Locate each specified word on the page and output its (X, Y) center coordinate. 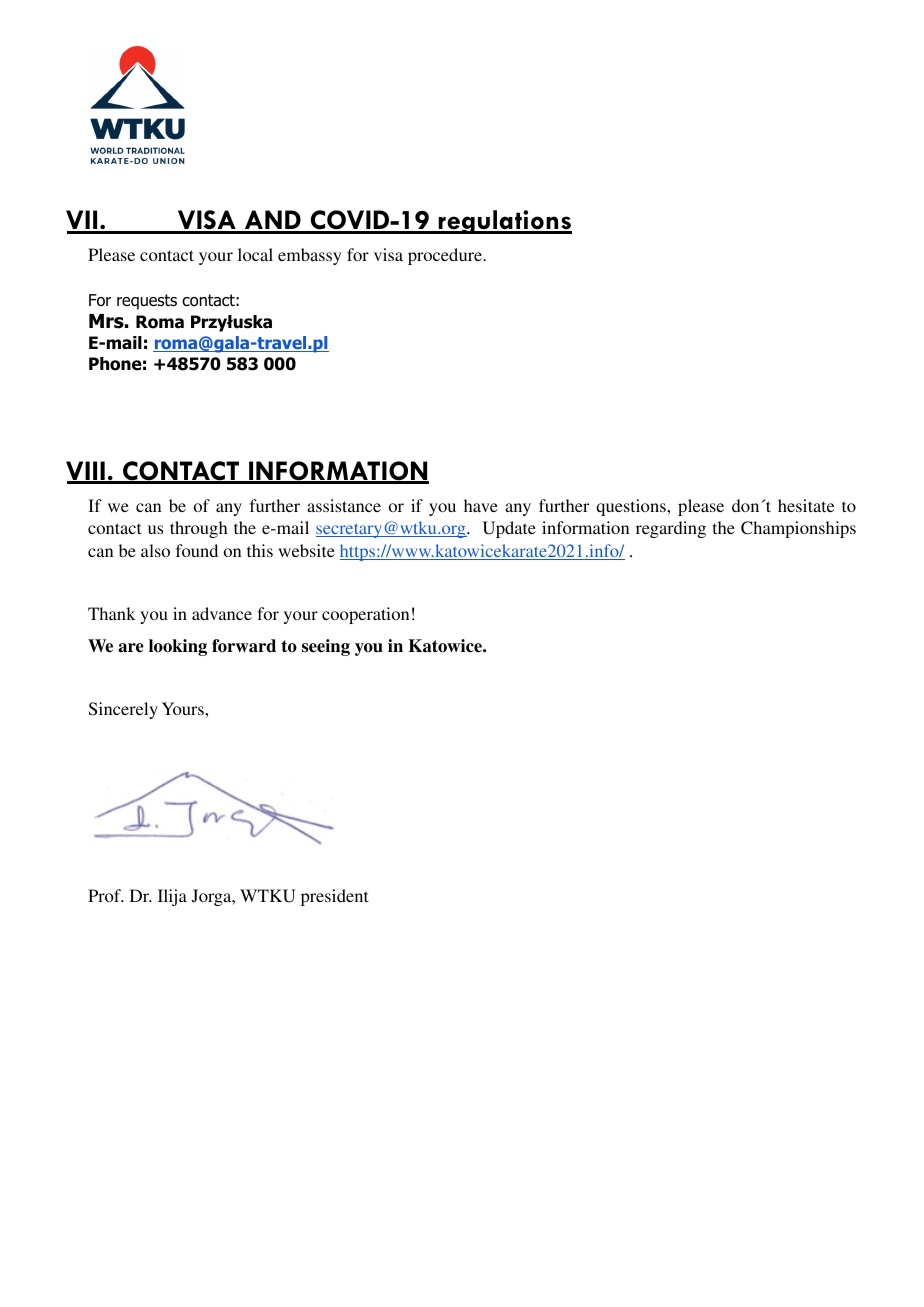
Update (509, 529)
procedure (446, 256)
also (155, 550)
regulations (504, 222)
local (255, 254)
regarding (671, 529)
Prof (105, 895)
